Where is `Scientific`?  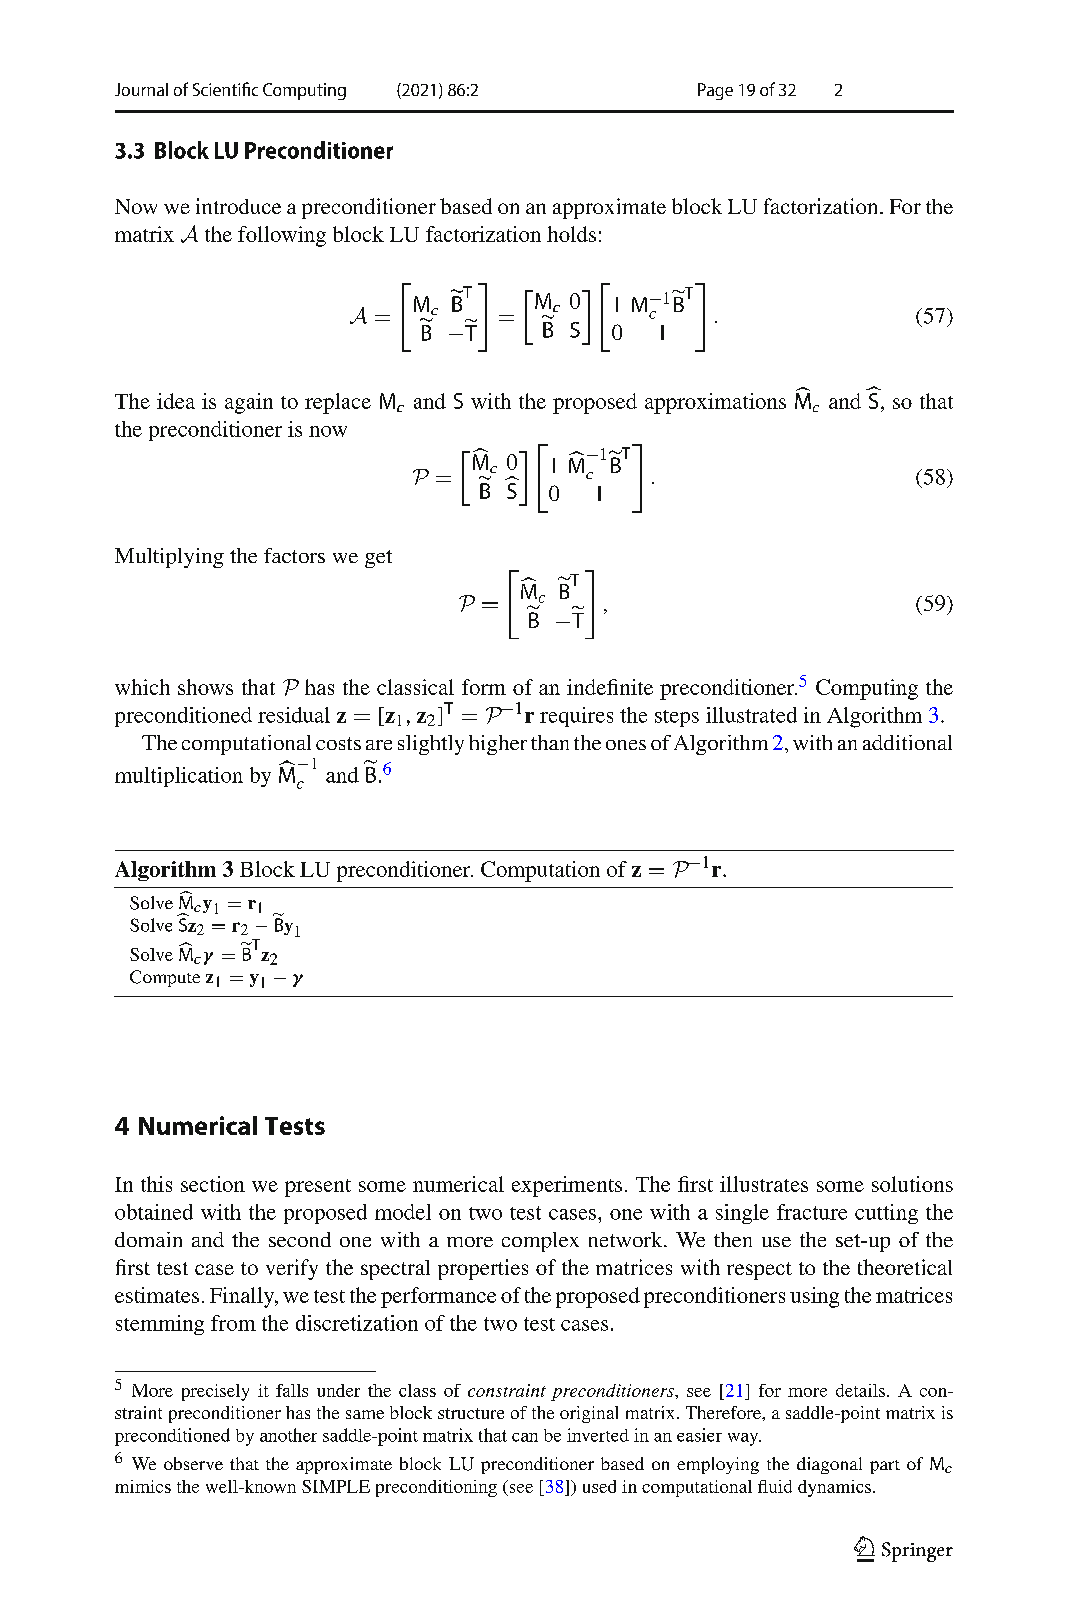 Scientific is located at coordinates (225, 89).
